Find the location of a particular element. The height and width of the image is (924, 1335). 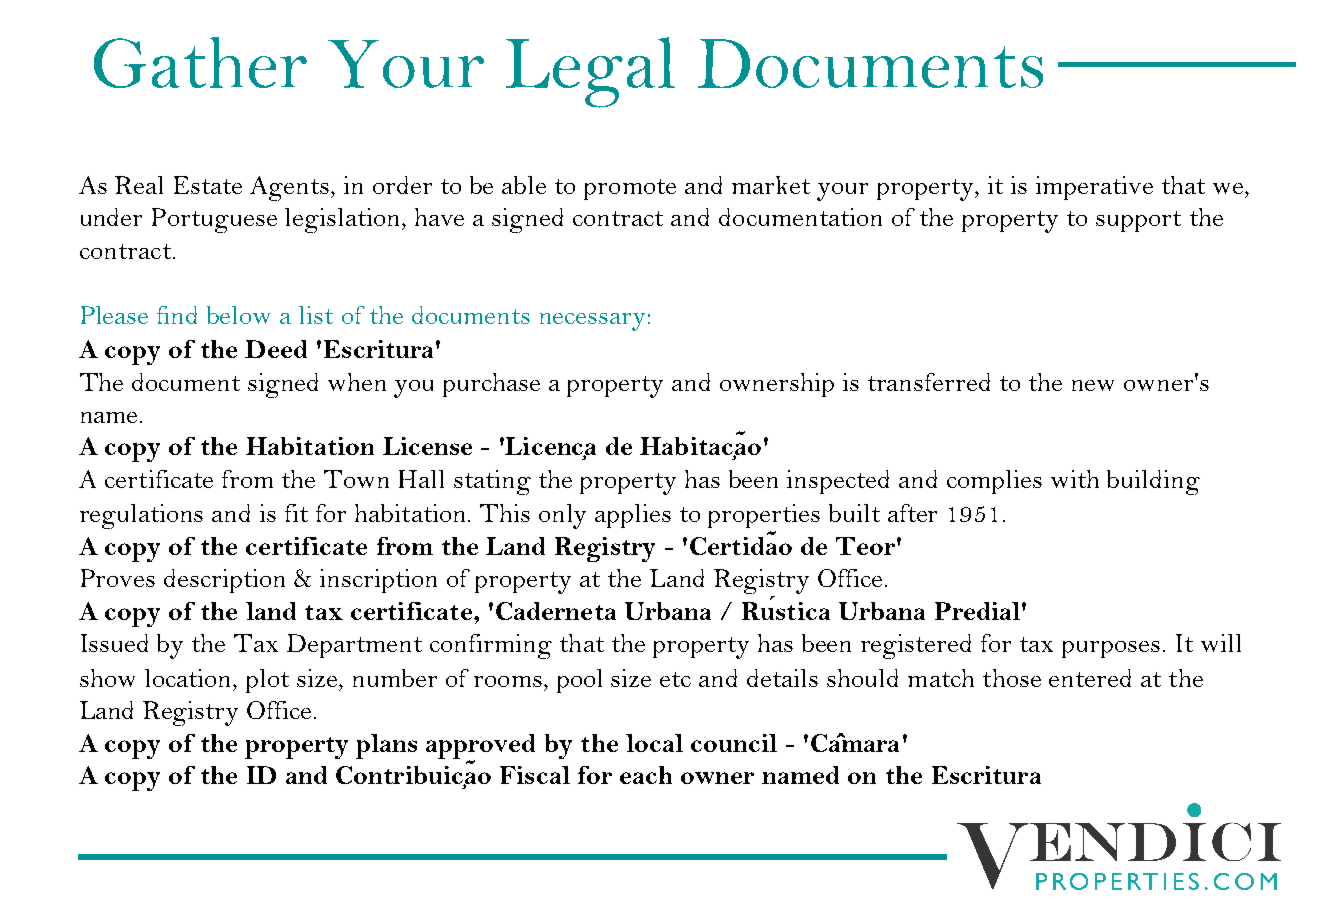

imperative is located at coordinates (1094, 188).
